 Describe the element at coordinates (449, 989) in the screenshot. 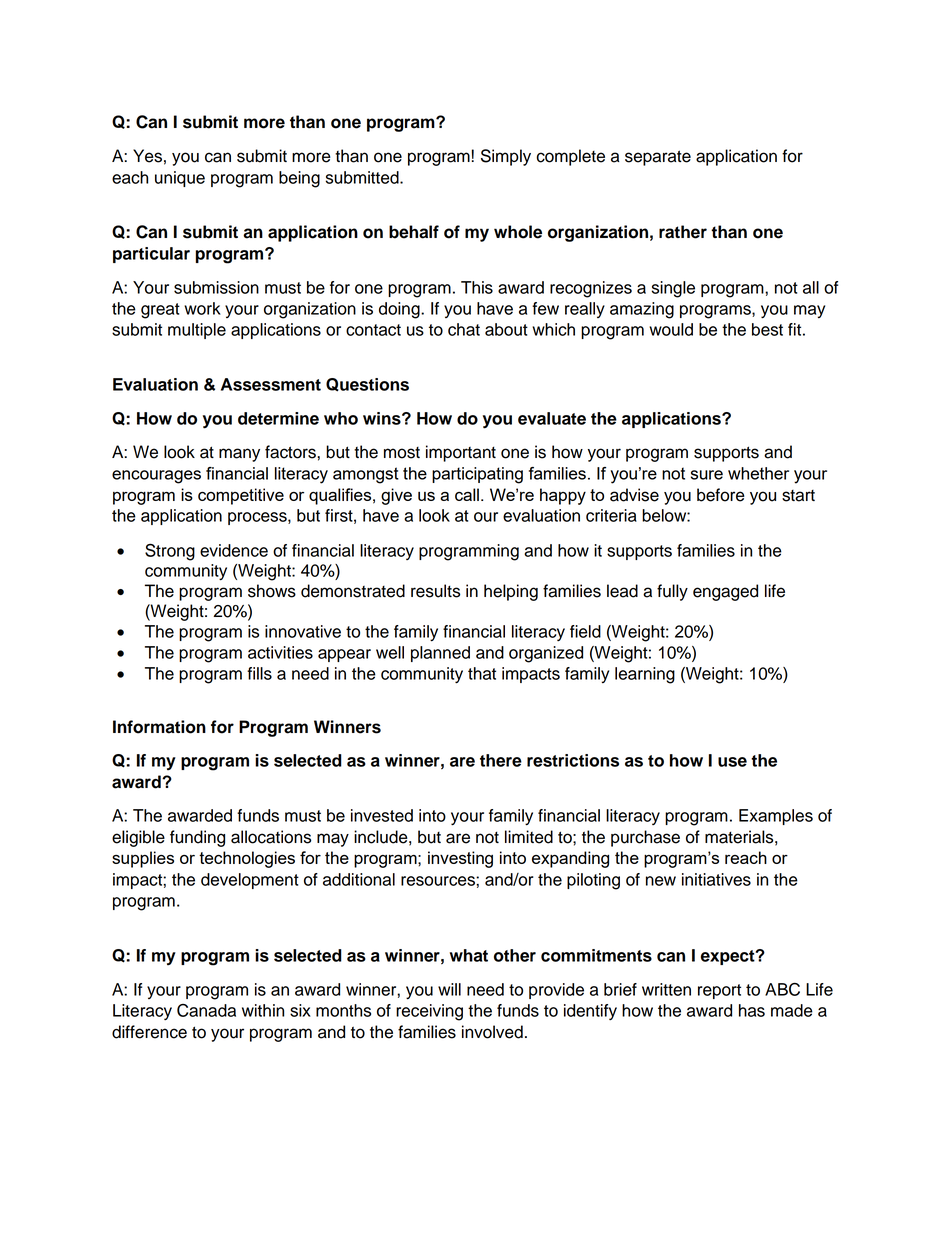

I see `will` at that location.
